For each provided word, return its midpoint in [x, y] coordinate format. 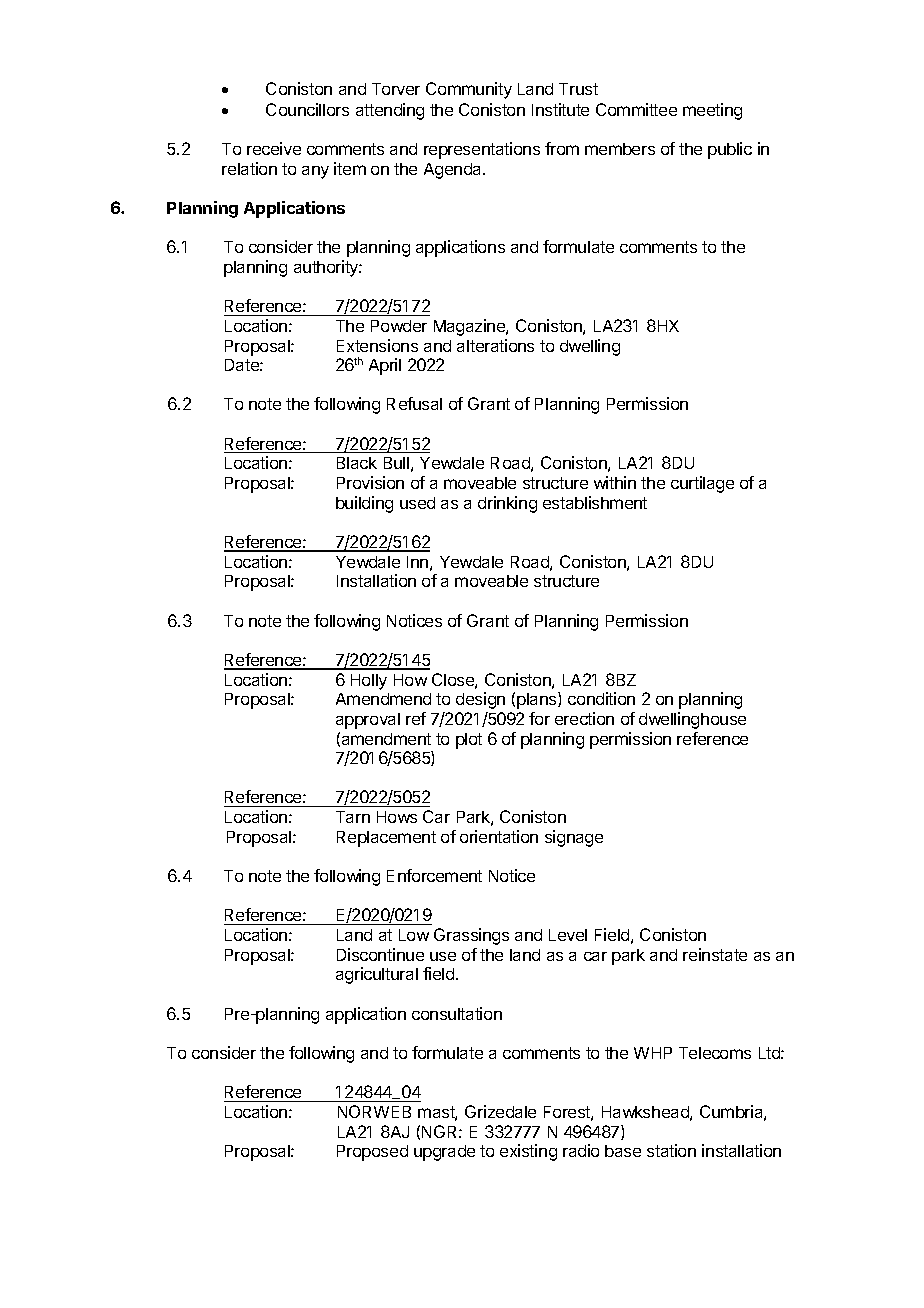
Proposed [372, 1153]
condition [601, 698]
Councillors [307, 109]
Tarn [353, 817]
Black [357, 463]
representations [482, 150]
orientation [499, 836]
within [615, 482]
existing [528, 1152]
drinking [507, 504]
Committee [636, 109]
